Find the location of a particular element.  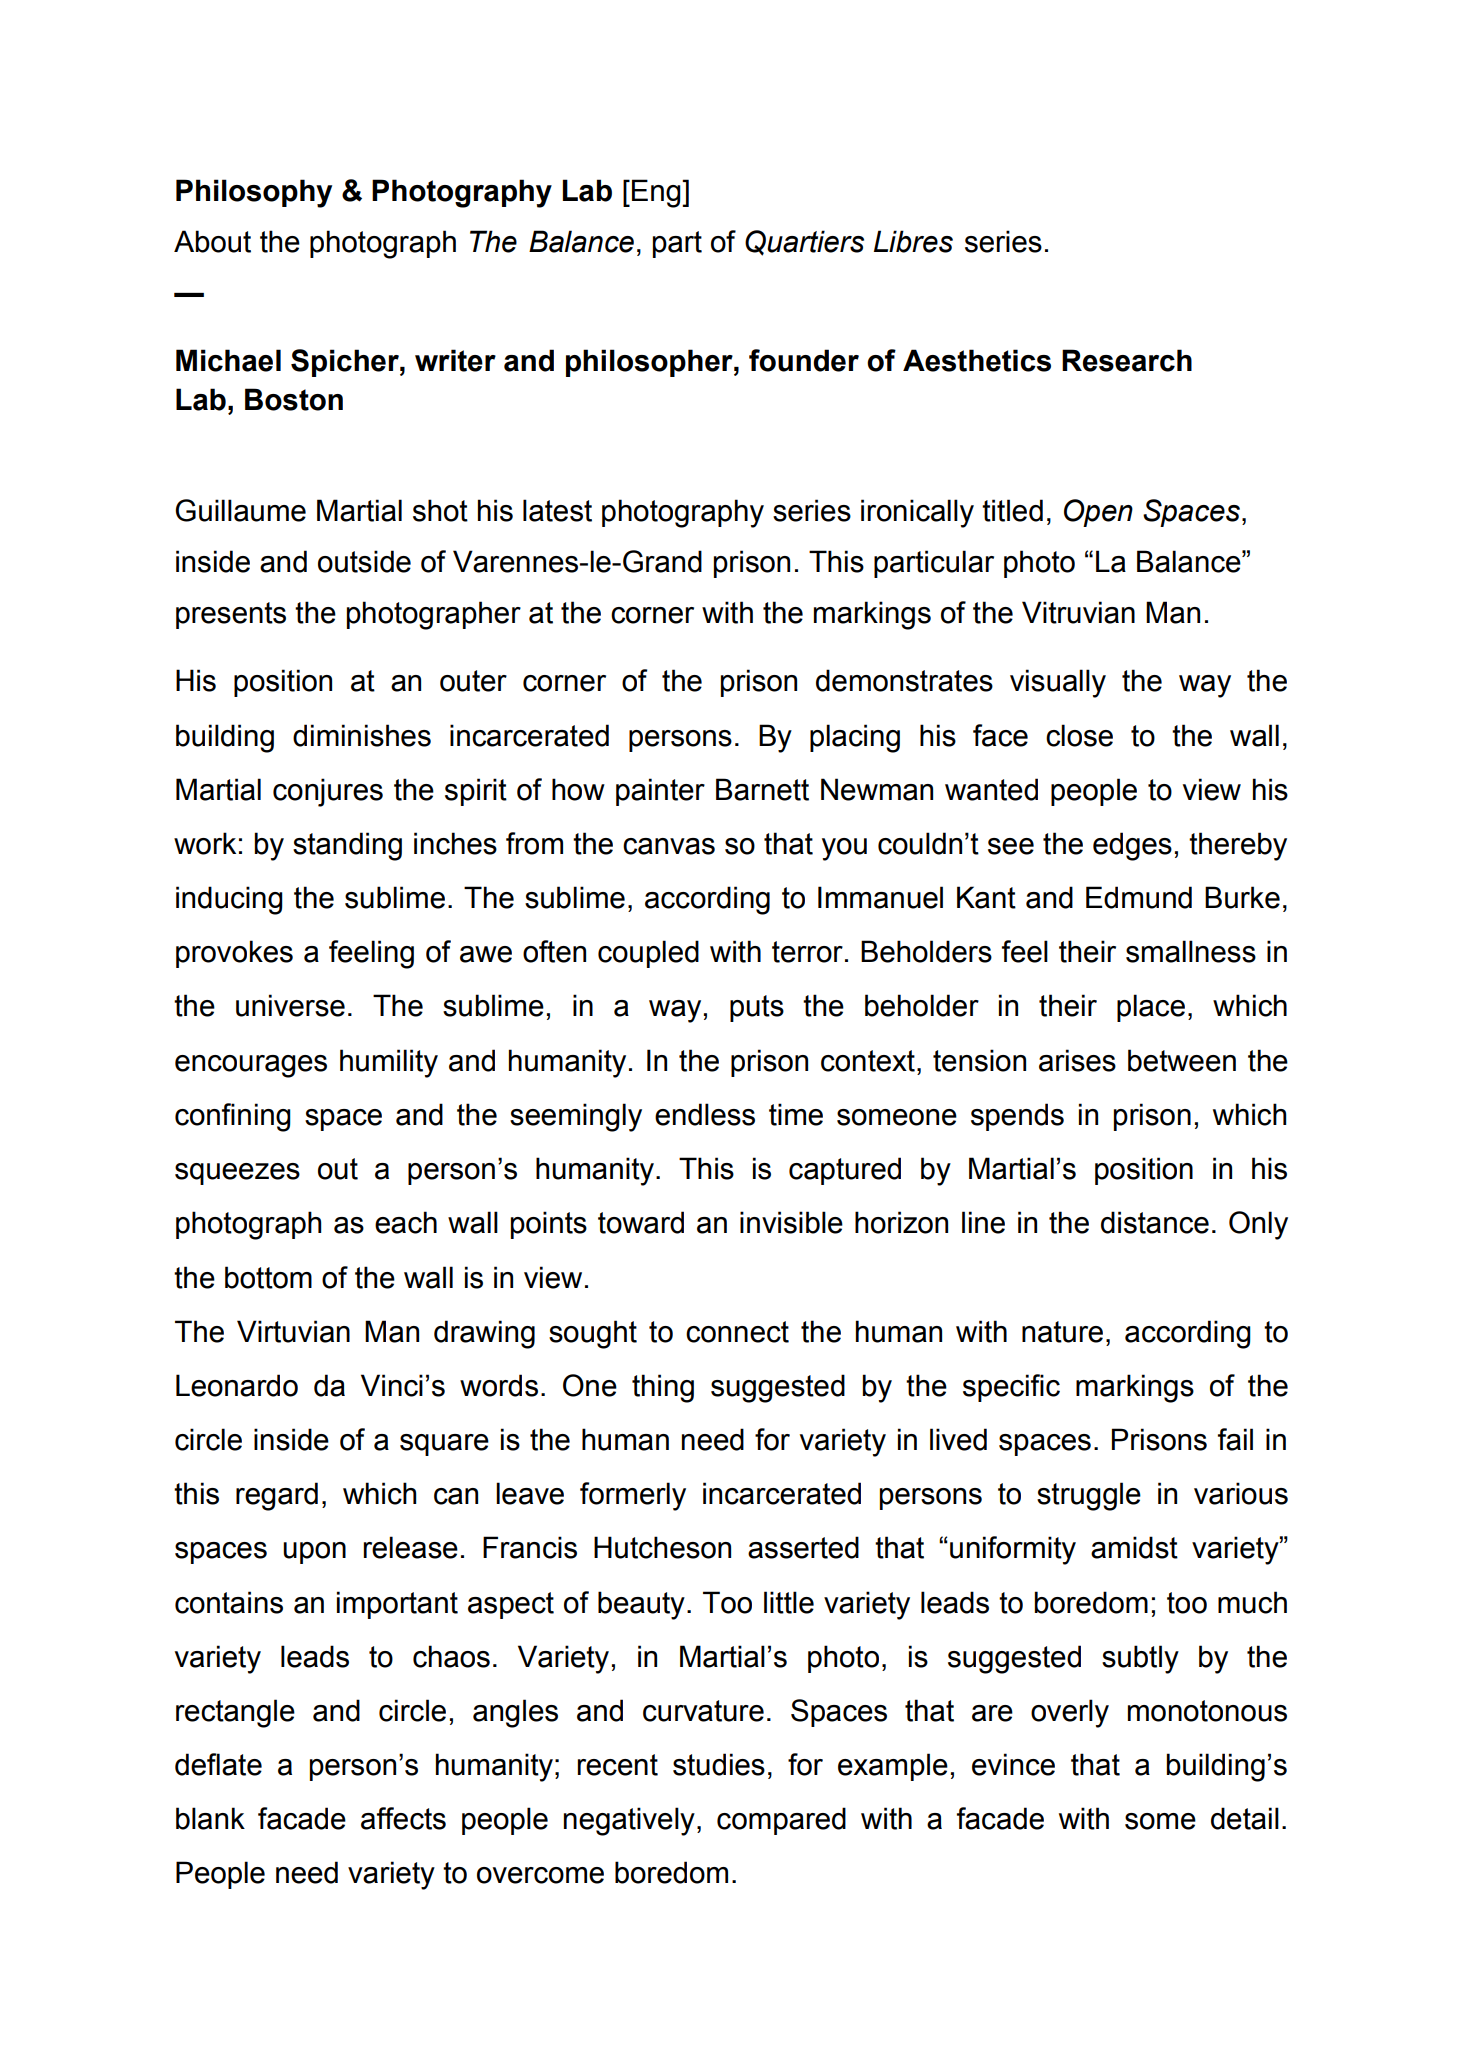

universe is located at coordinates (290, 1005).
